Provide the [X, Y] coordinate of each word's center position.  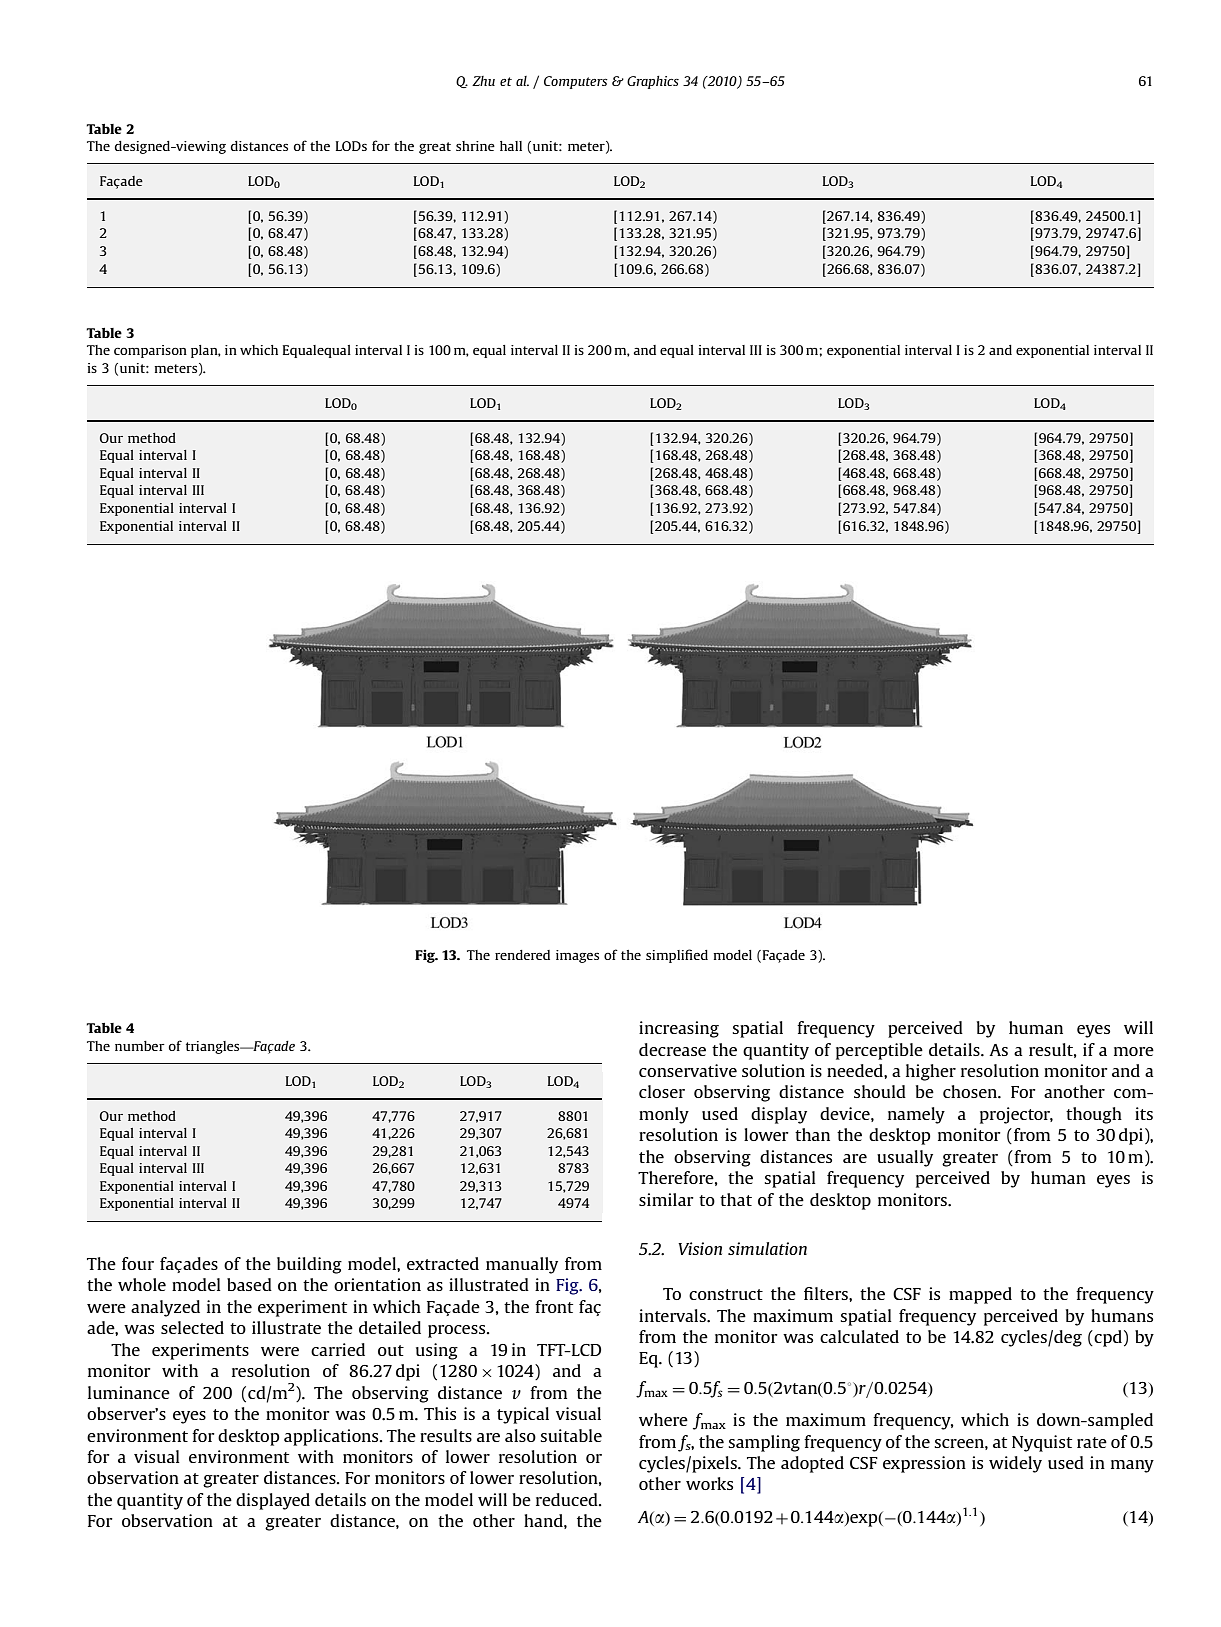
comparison [150, 351]
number [140, 1046]
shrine [475, 146]
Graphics [653, 82]
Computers [576, 82]
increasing [679, 1029]
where [663, 1419]
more [1134, 1051]
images [577, 956]
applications [332, 1437]
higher [931, 1072]
